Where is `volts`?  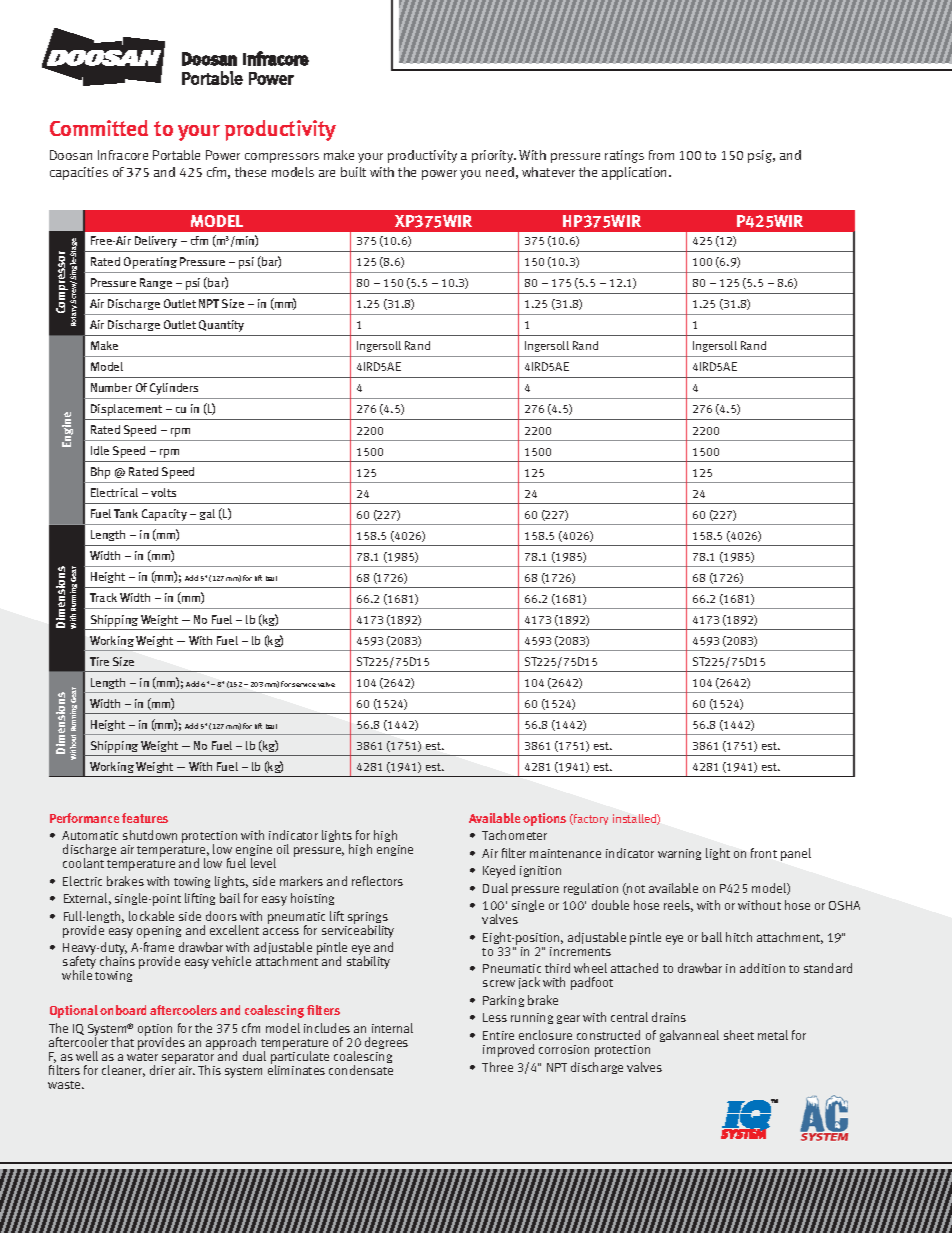
volts is located at coordinates (163, 492).
